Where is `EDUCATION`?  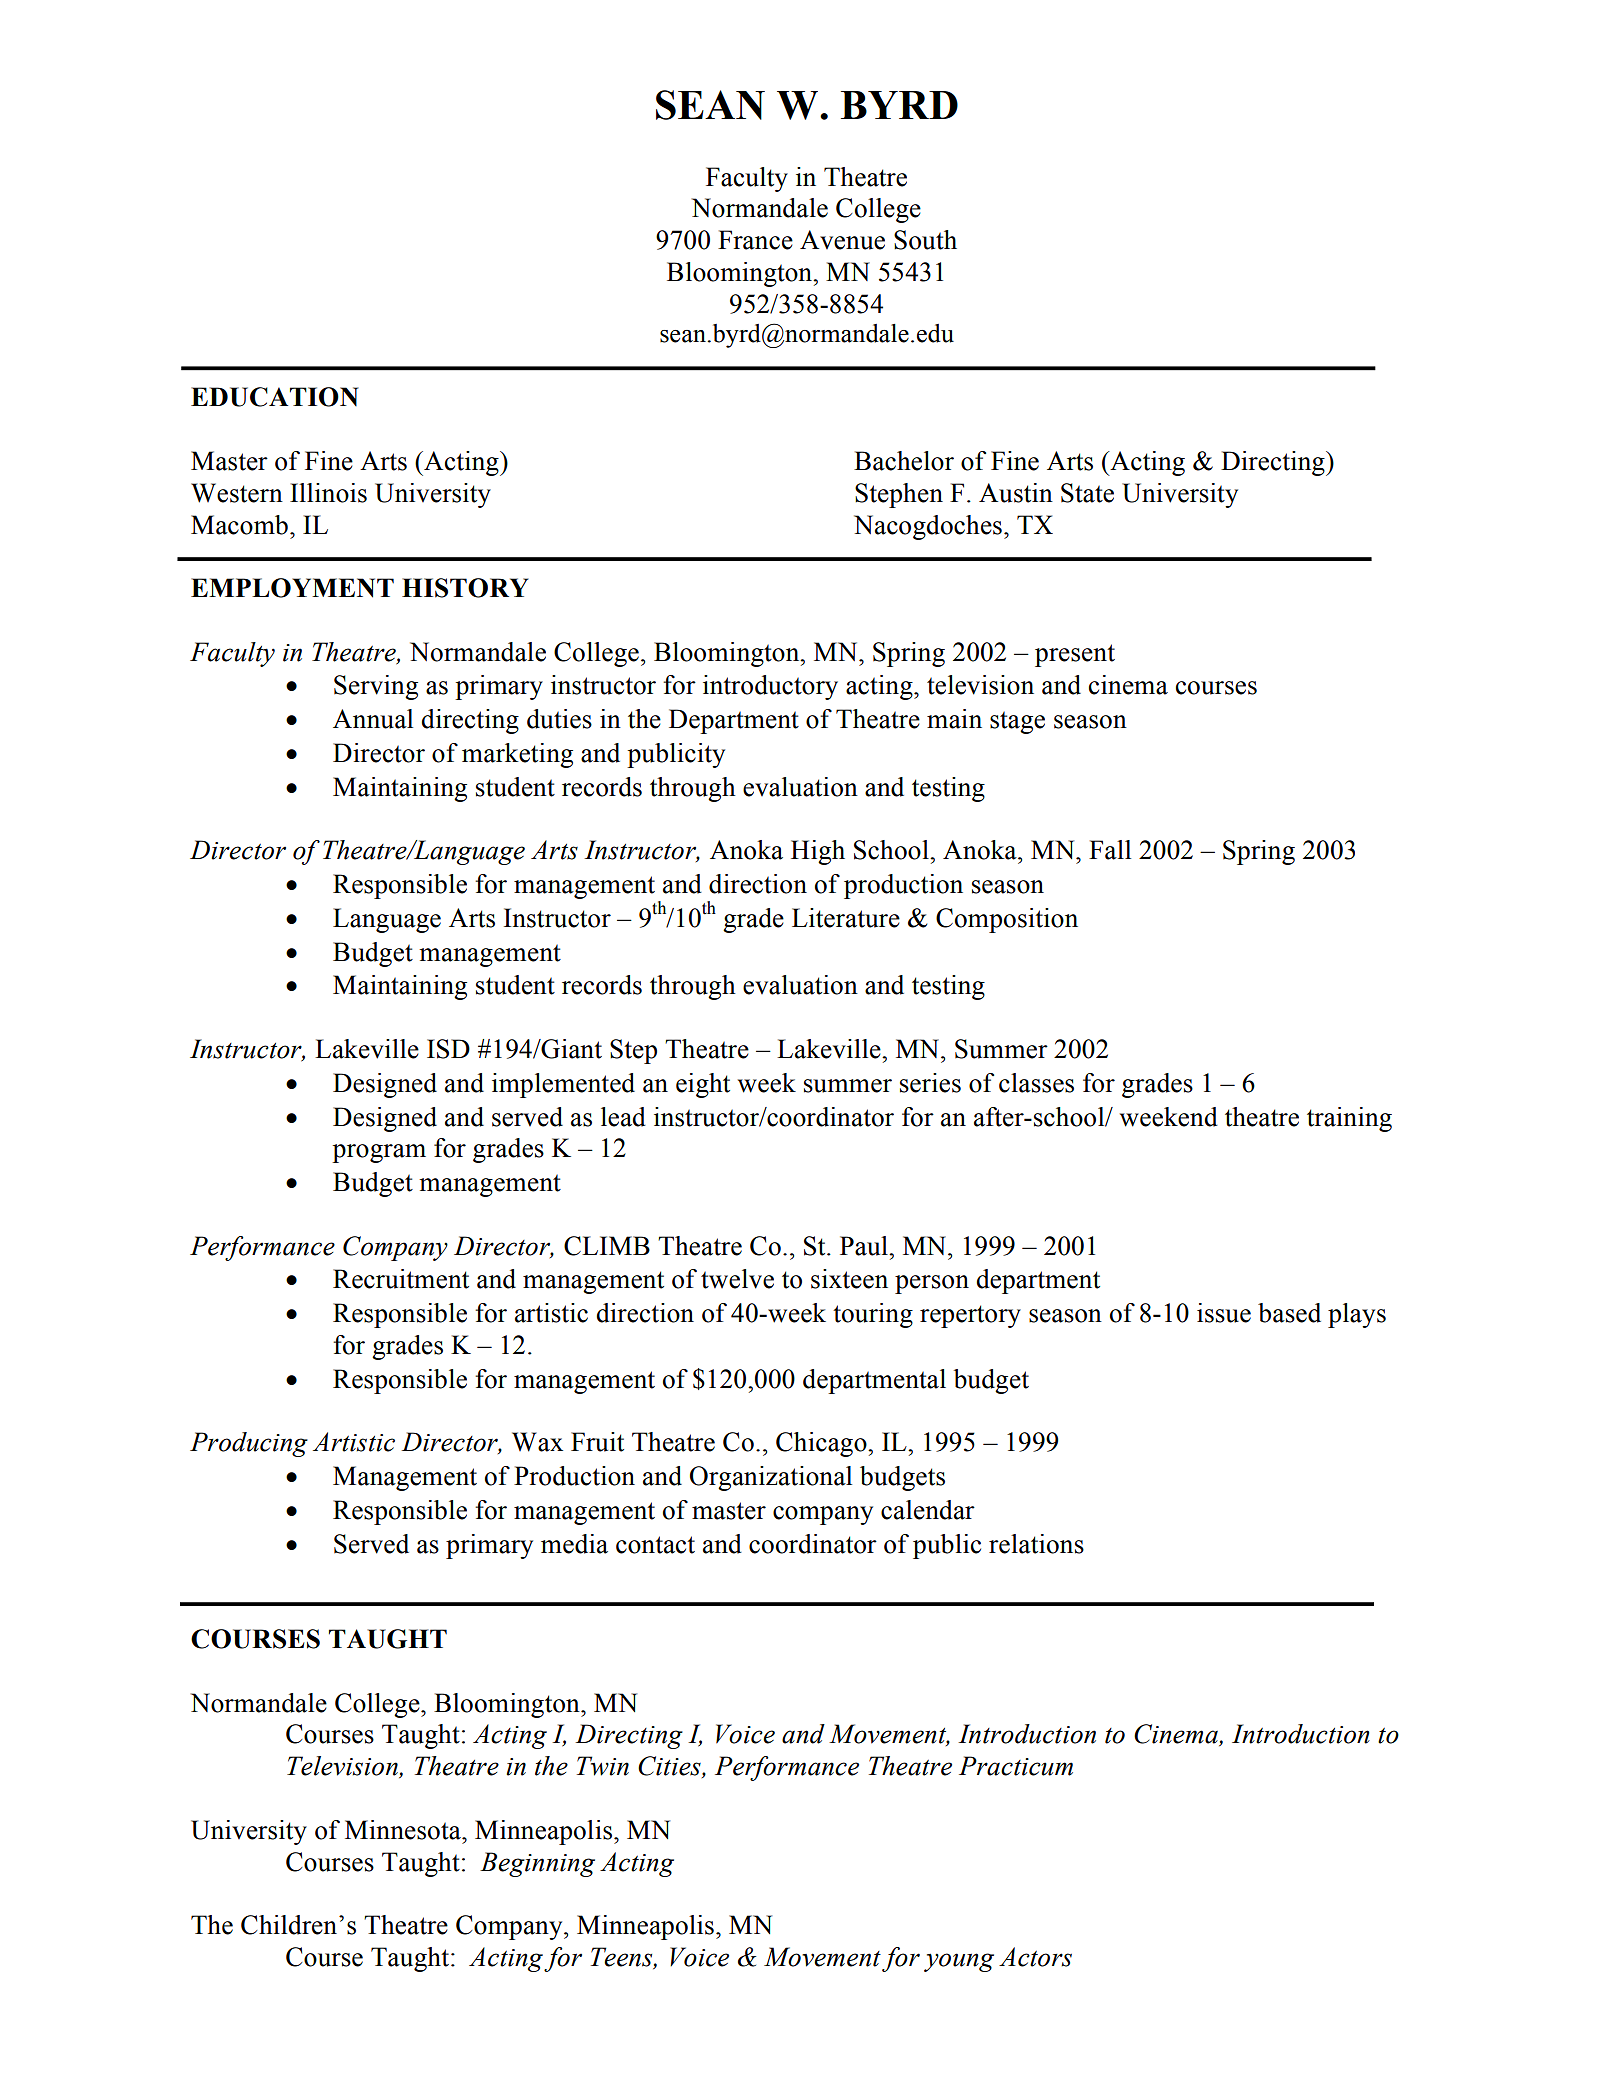 EDUCATION is located at coordinates (274, 397).
